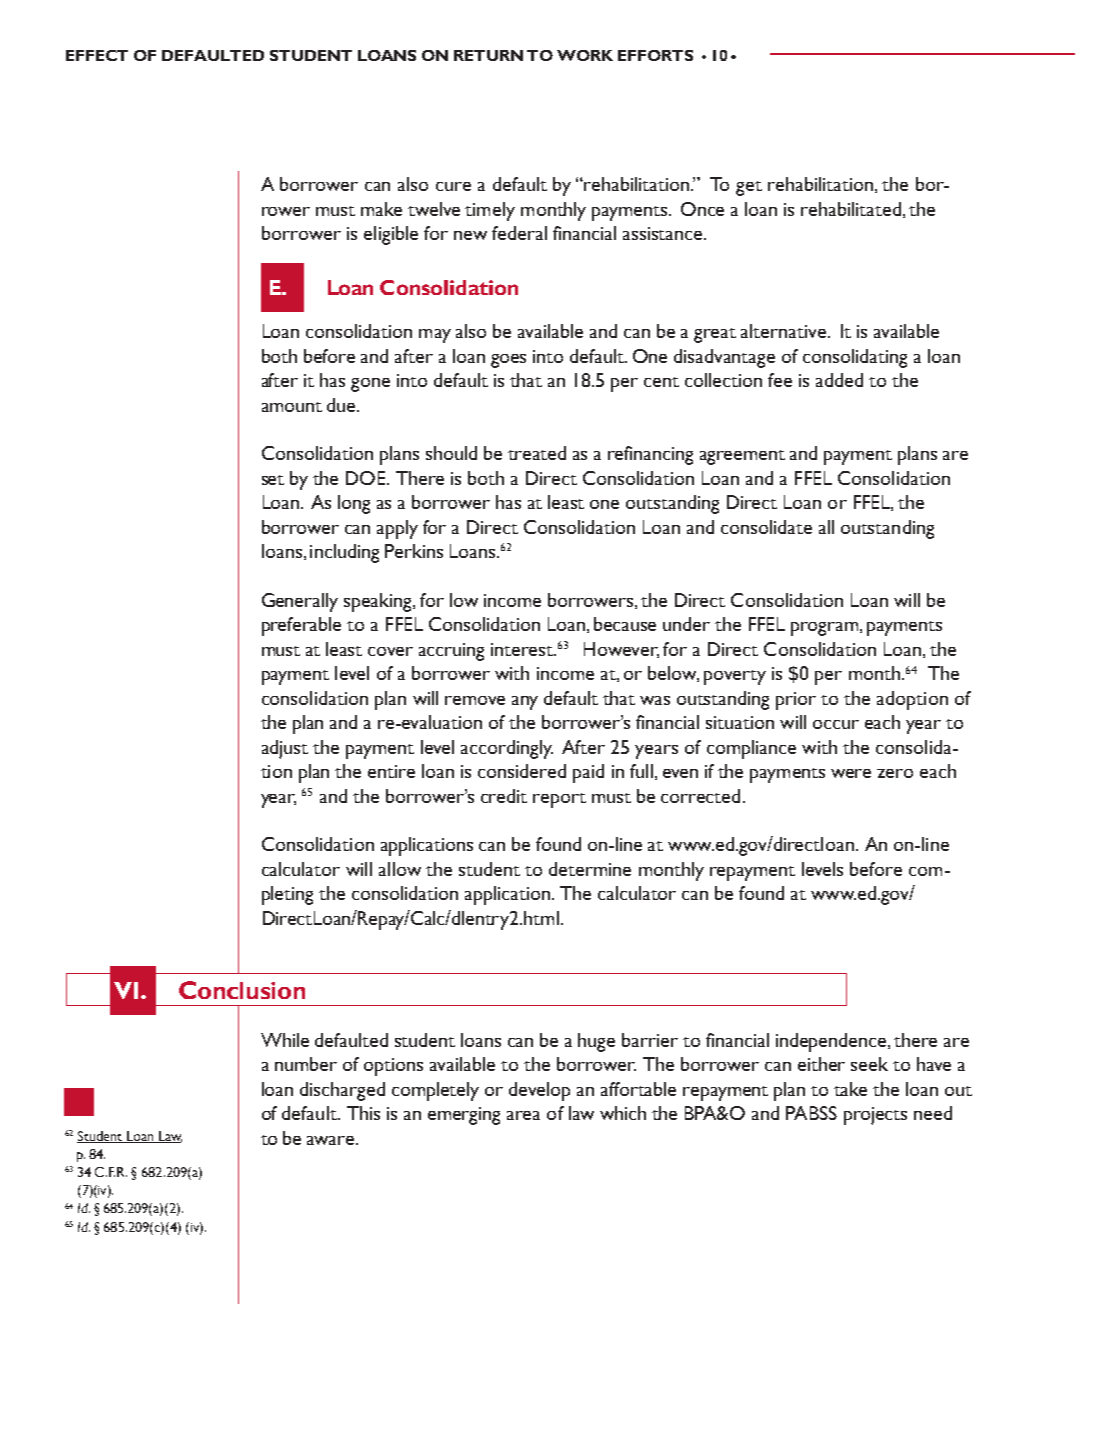  I want to click on Generally, so click(300, 602).
